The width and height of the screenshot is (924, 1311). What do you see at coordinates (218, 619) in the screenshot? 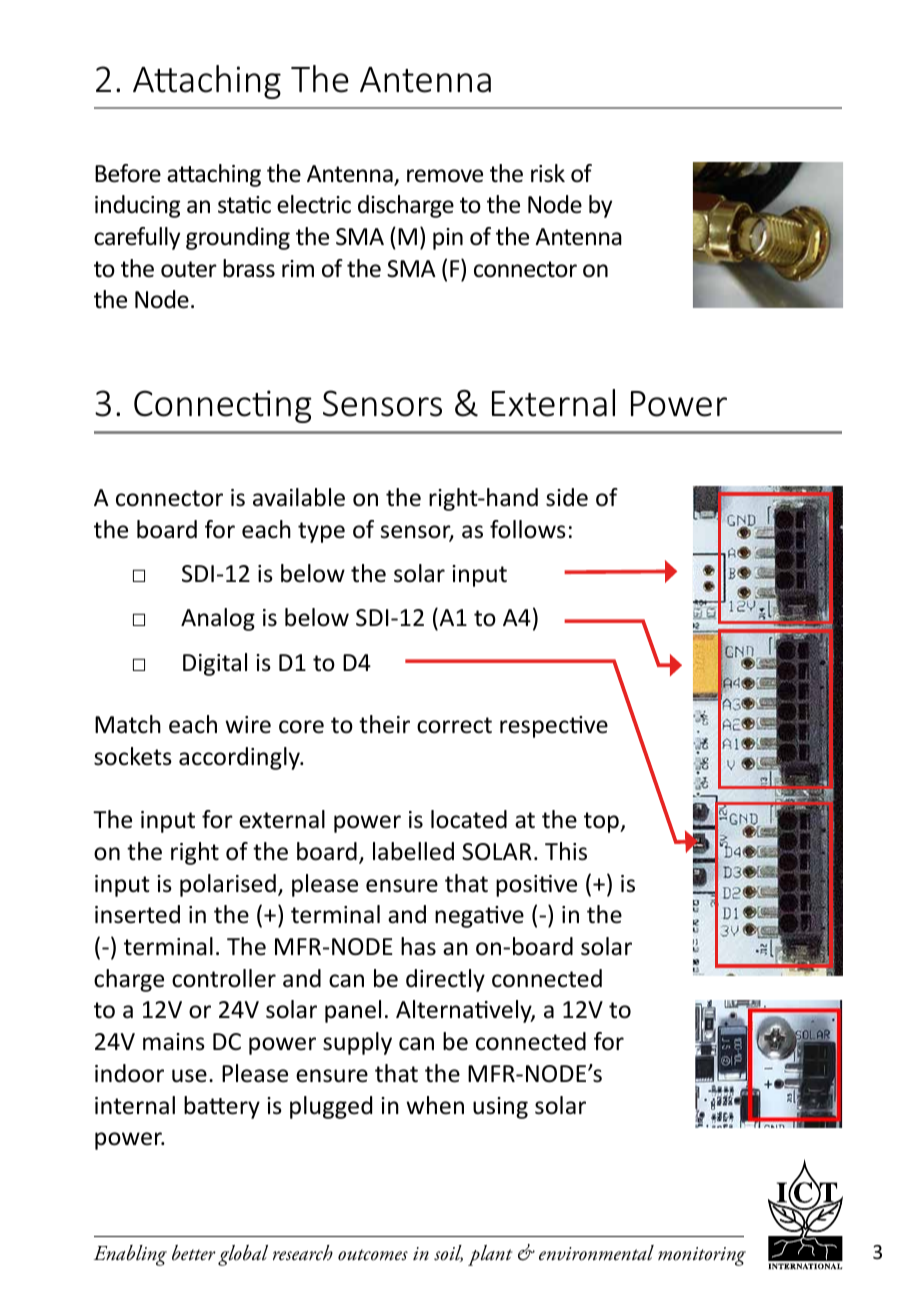
I see `Analog` at bounding box center [218, 619].
